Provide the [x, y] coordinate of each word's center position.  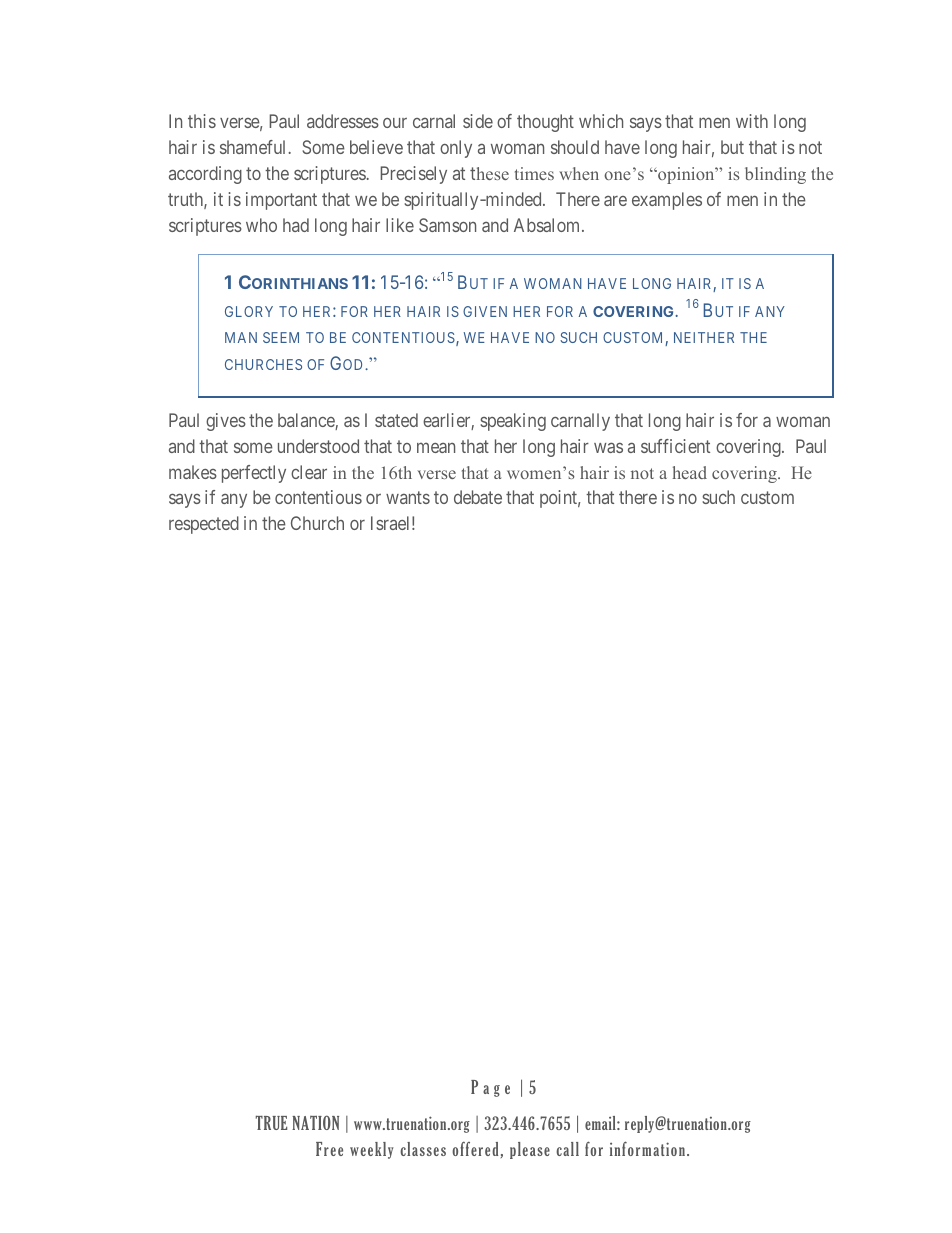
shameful [254, 147]
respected [204, 525]
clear [309, 472]
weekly [372, 1150]
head [689, 472]
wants [408, 498]
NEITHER [704, 337]
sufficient [675, 446]
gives [226, 422]
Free [329, 1149]
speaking [513, 422]
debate [478, 497]
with [752, 121]
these [489, 173]
